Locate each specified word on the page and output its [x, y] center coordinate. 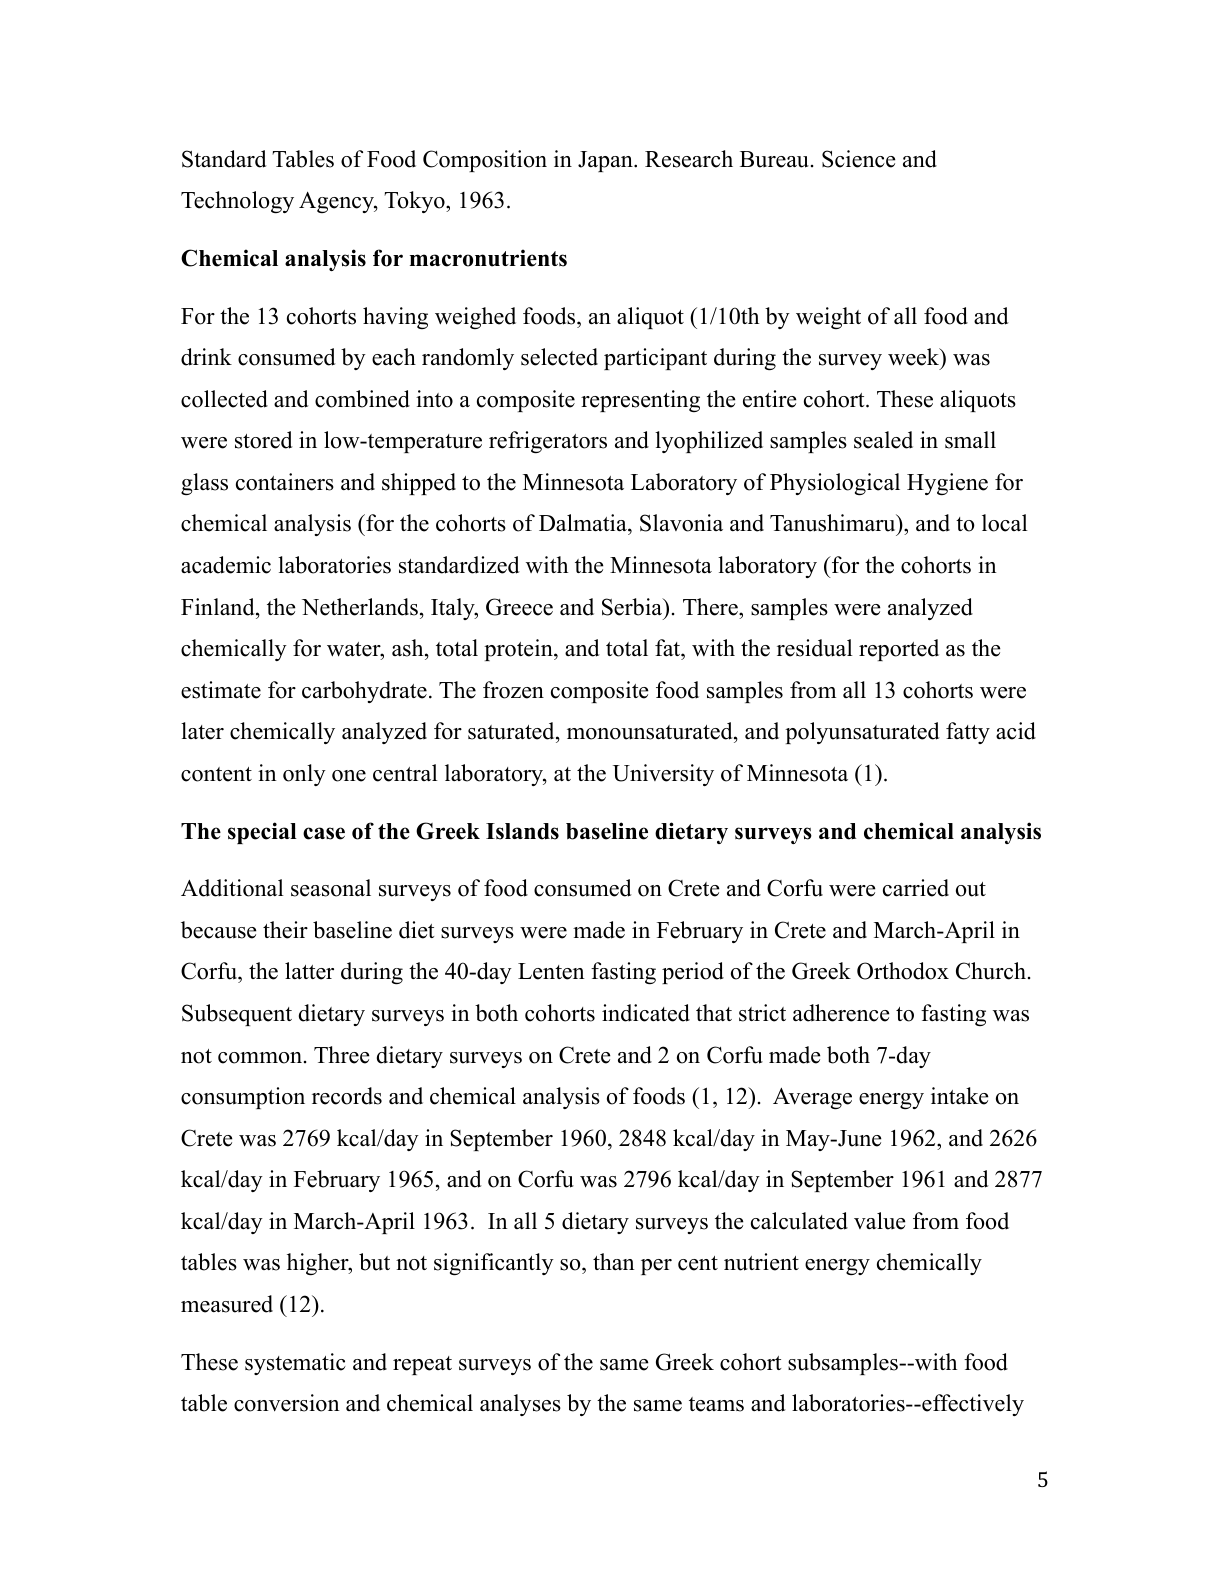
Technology [237, 202]
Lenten [551, 971]
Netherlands [360, 607]
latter [309, 971]
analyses [520, 1405]
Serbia [633, 607]
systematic [295, 1364]
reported [899, 650]
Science [859, 159]
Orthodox [903, 971]
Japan [606, 161]
